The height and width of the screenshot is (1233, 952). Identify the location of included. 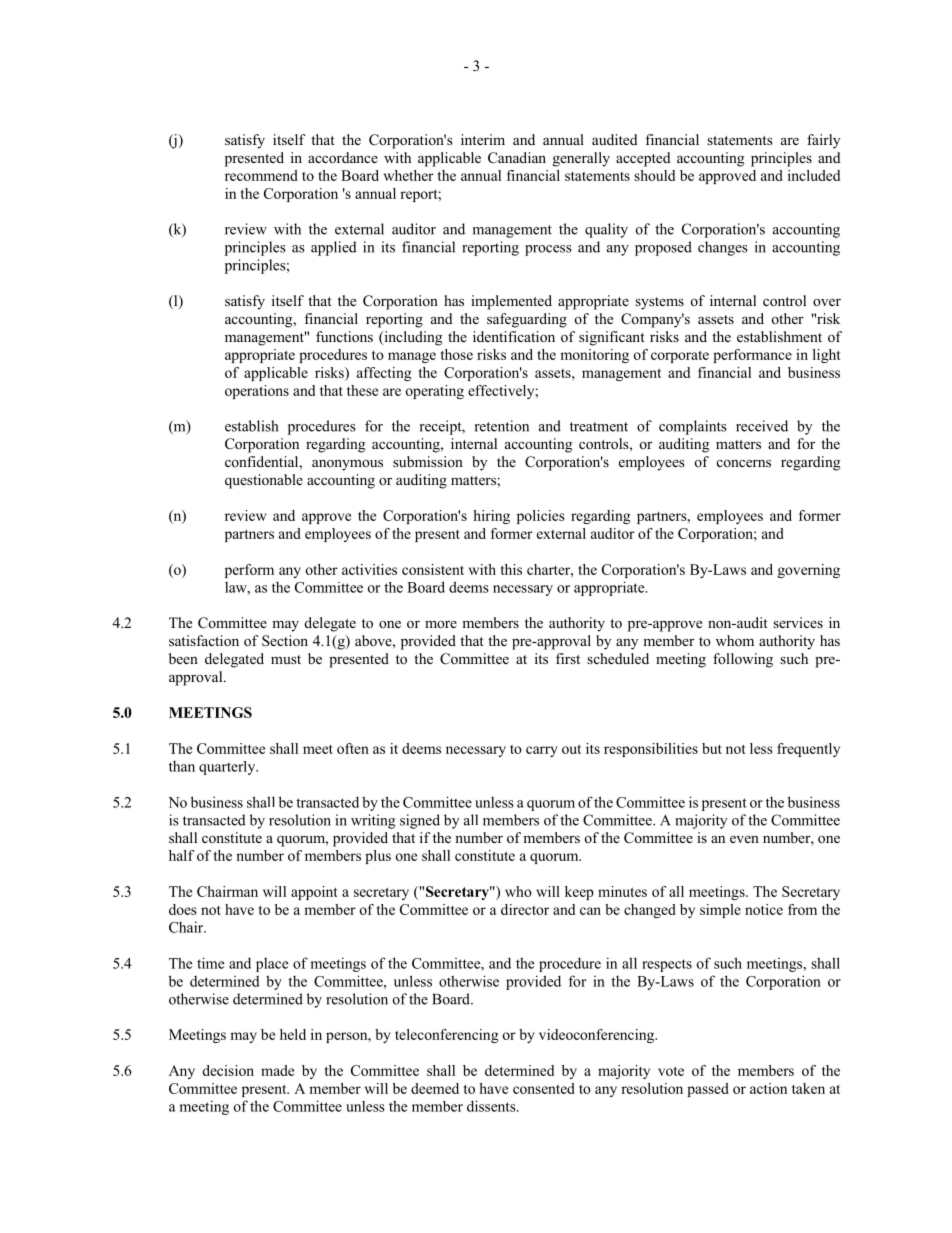
(814, 175).
